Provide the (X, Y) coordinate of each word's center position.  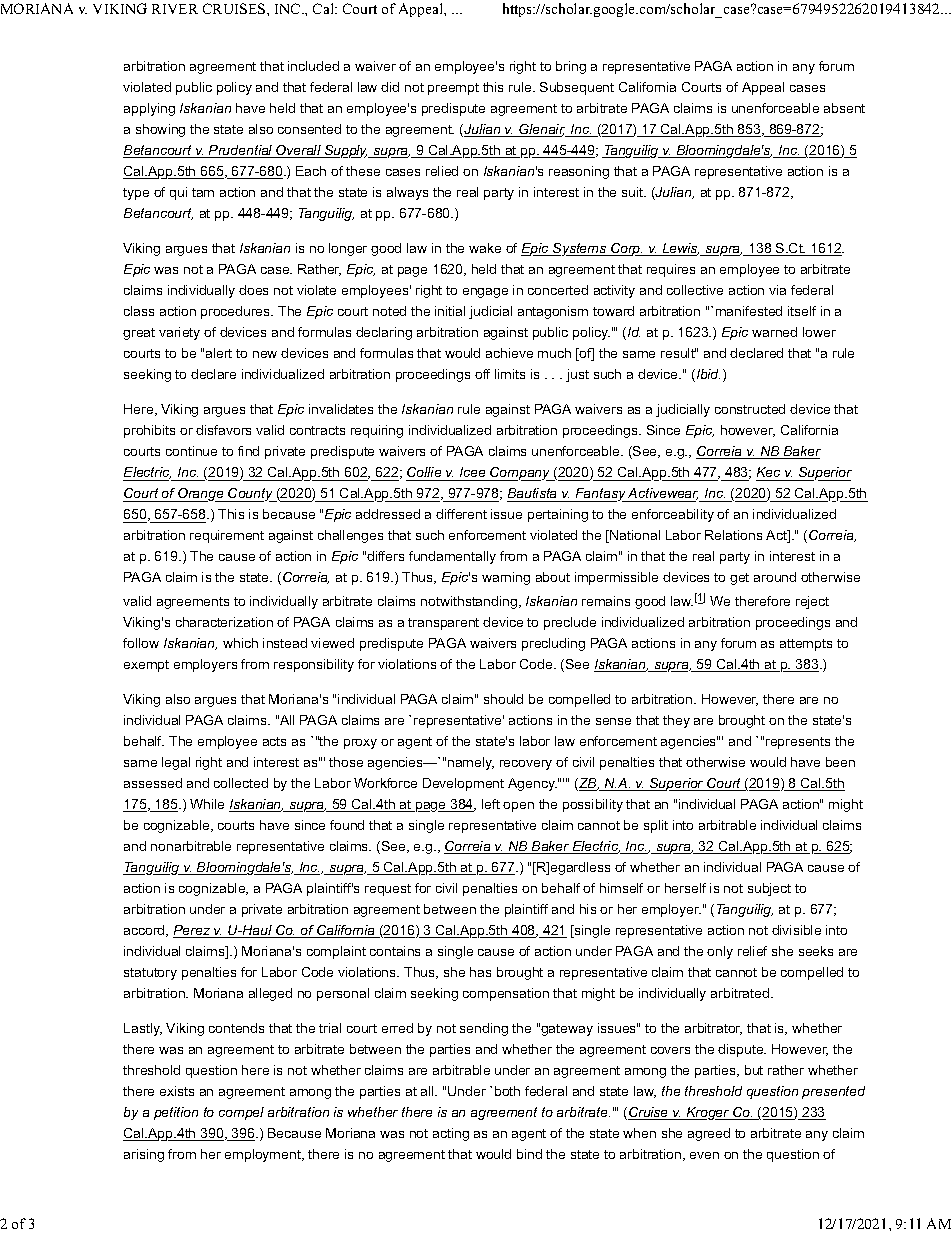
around (775, 577)
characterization (224, 622)
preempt (453, 89)
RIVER (175, 9)
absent (844, 108)
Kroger (708, 1113)
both (507, 1091)
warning (506, 578)
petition (176, 1113)
